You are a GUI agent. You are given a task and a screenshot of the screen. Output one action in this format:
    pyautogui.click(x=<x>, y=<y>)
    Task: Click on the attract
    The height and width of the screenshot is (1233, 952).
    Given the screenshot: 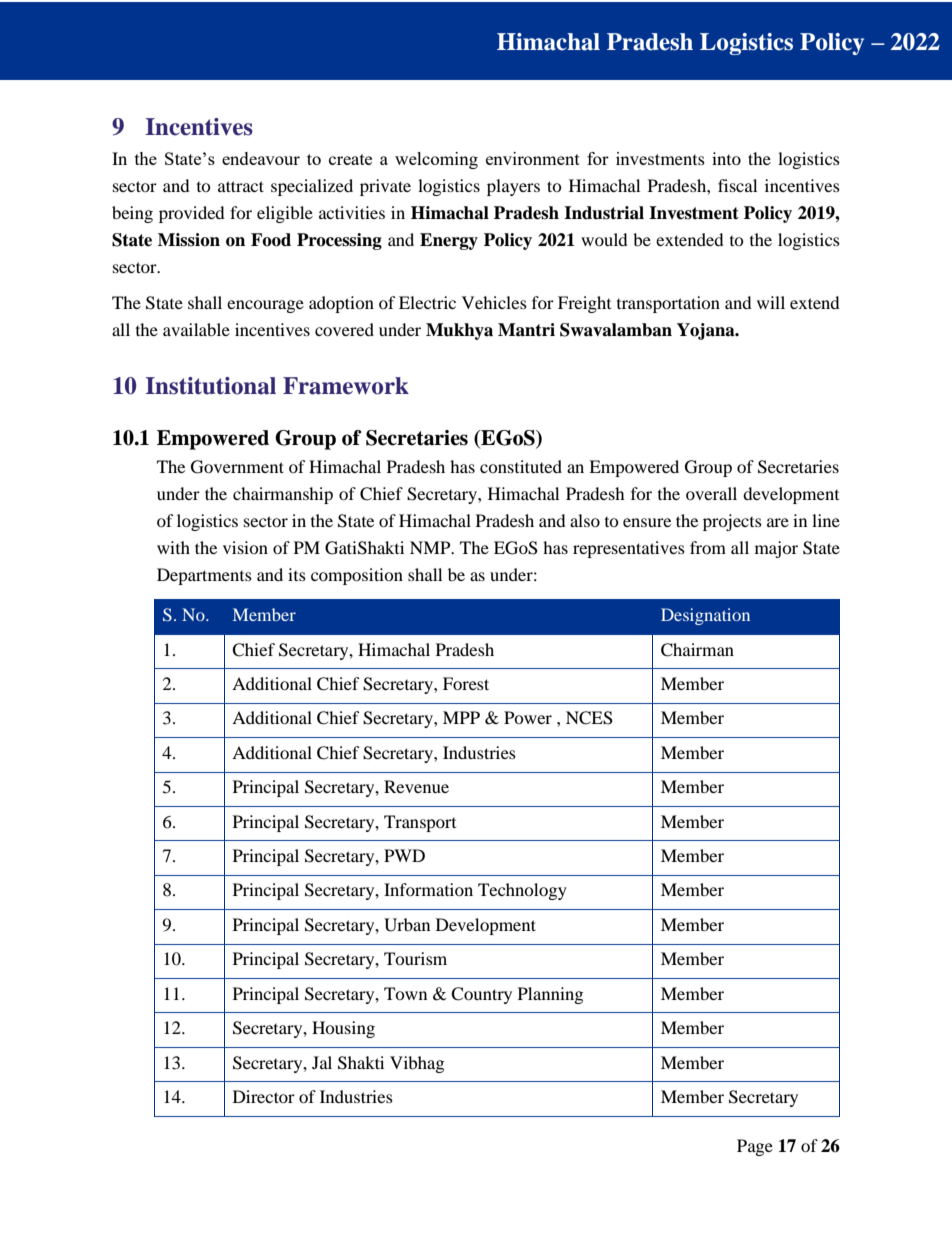 What is the action you would take?
    pyautogui.click(x=241, y=186)
